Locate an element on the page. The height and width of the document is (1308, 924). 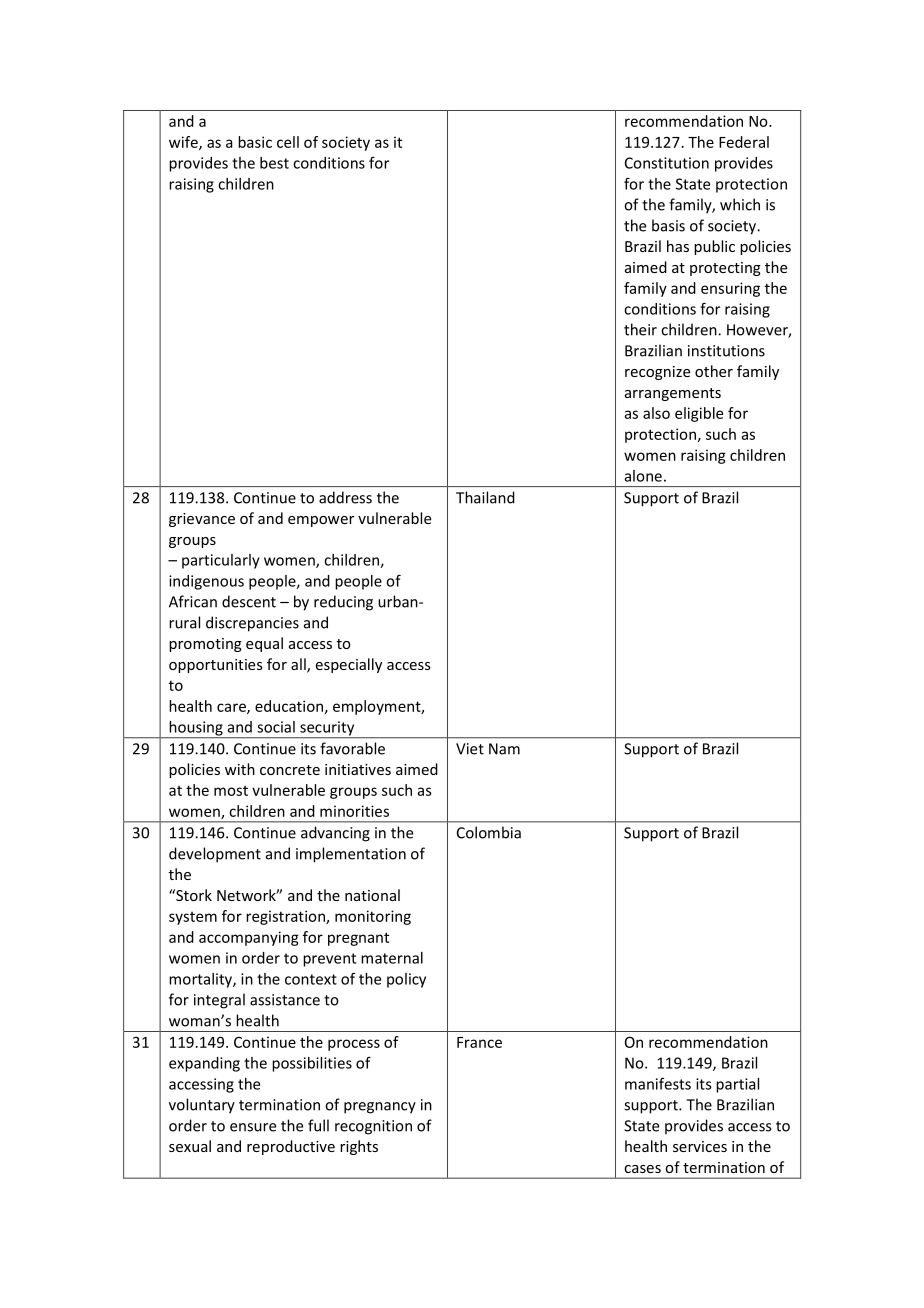
equal is located at coordinates (264, 644).
